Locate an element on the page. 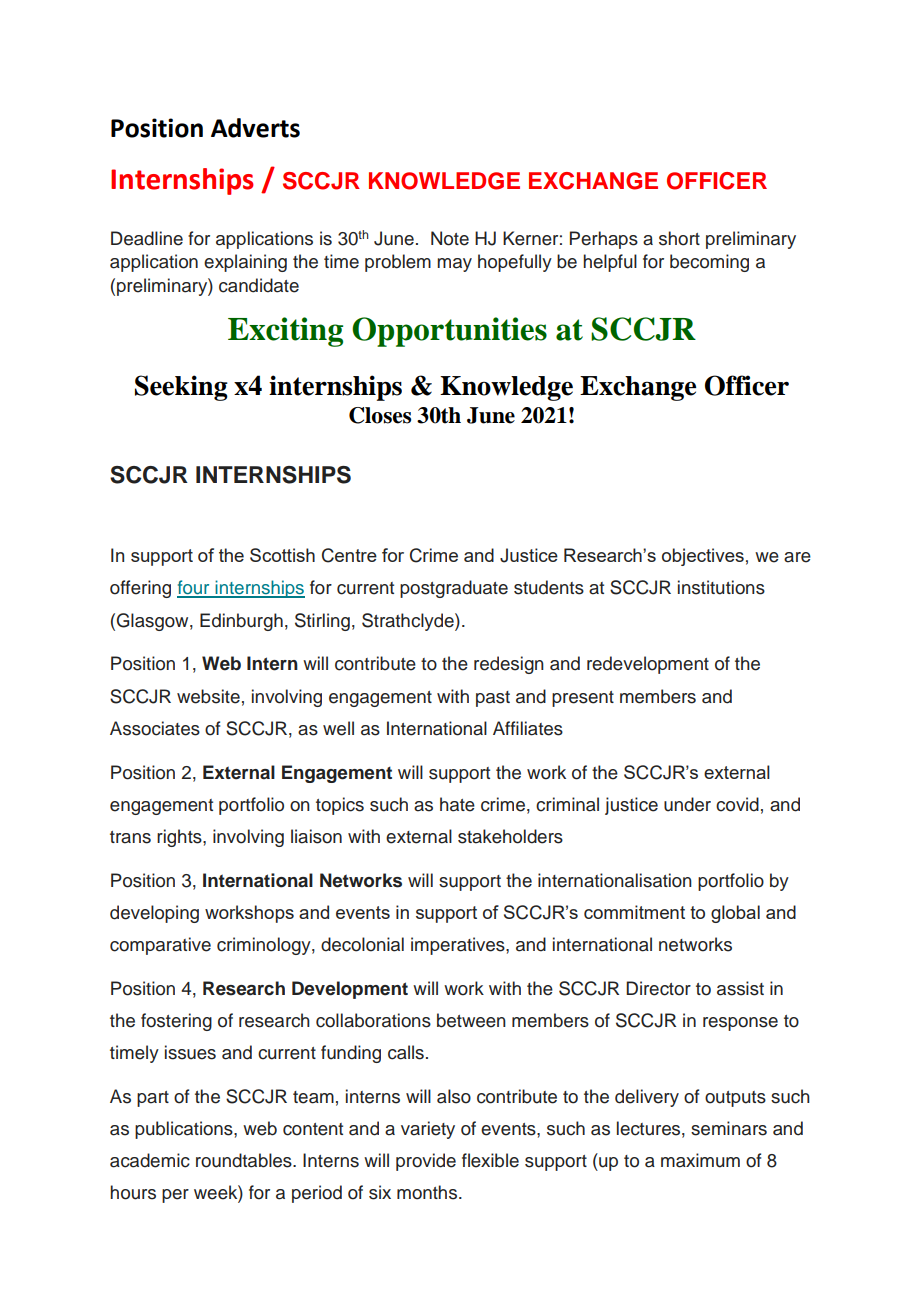 The image size is (924, 1308). flexible is located at coordinates (490, 1160).
